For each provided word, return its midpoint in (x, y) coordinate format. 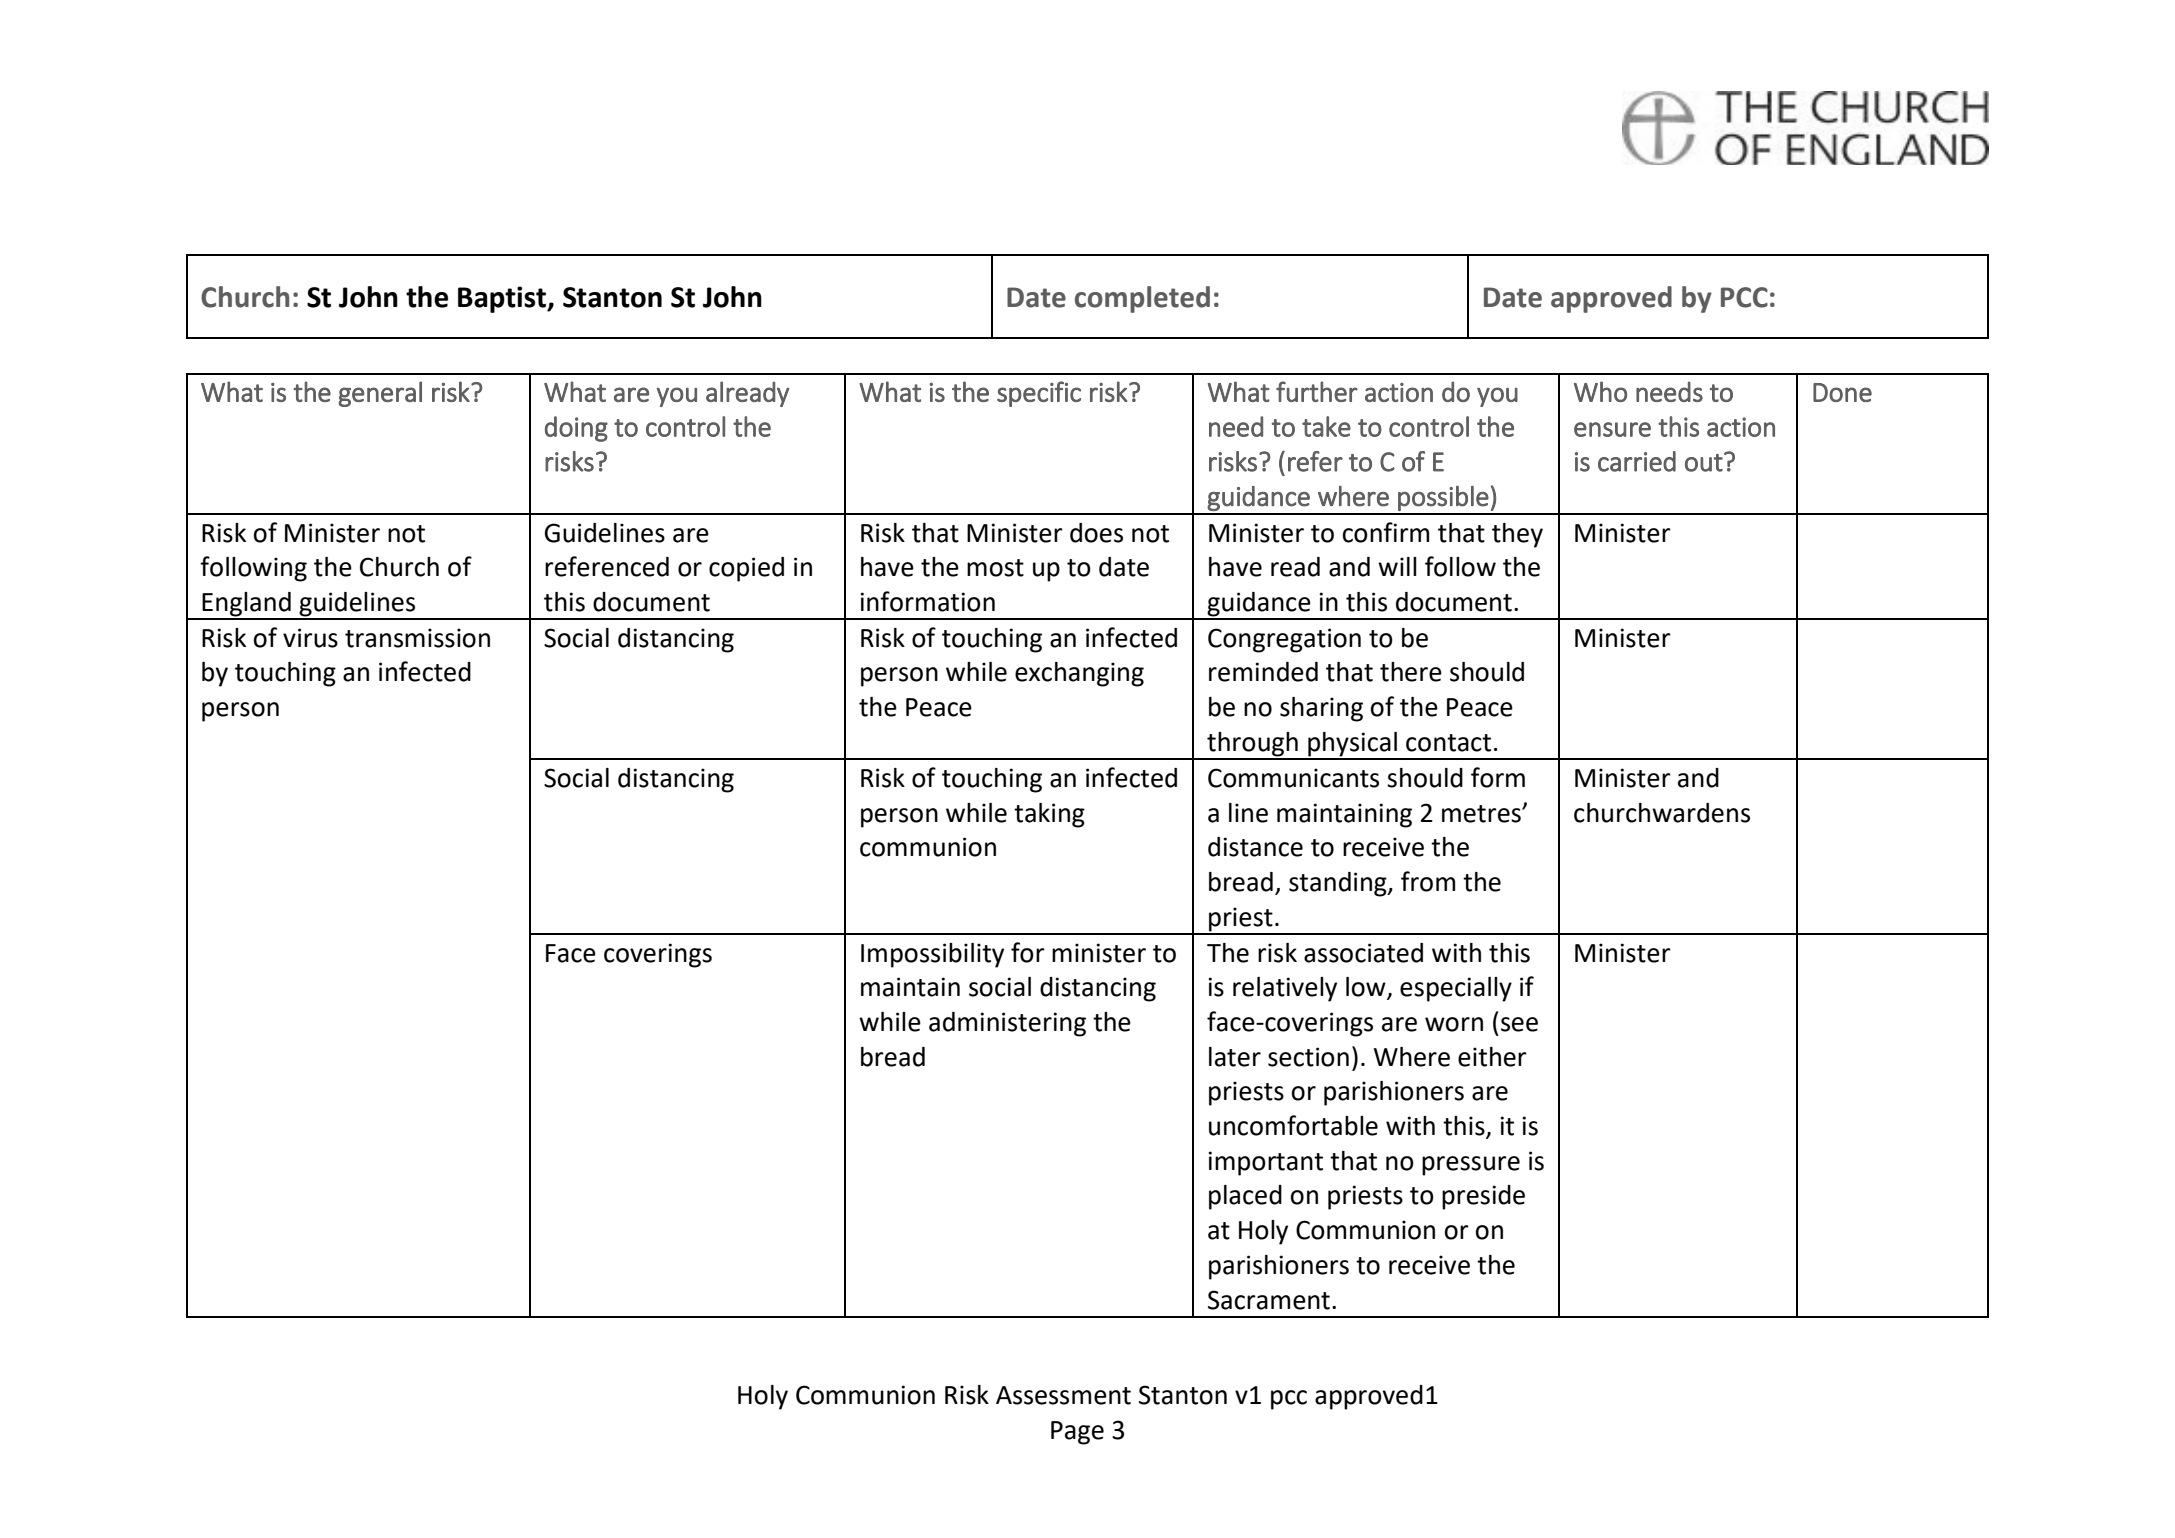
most (995, 568)
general (380, 394)
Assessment (1063, 1395)
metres (1482, 814)
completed (1142, 299)
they (1517, 535)
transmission (417, 638)
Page (1077, 1433)
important (1265, 1163)
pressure (1471, 1166)
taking (1049, 815)
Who (1600, 391)
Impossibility (932, 955)
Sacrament (1269, 1300)
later (1235, 1057)
